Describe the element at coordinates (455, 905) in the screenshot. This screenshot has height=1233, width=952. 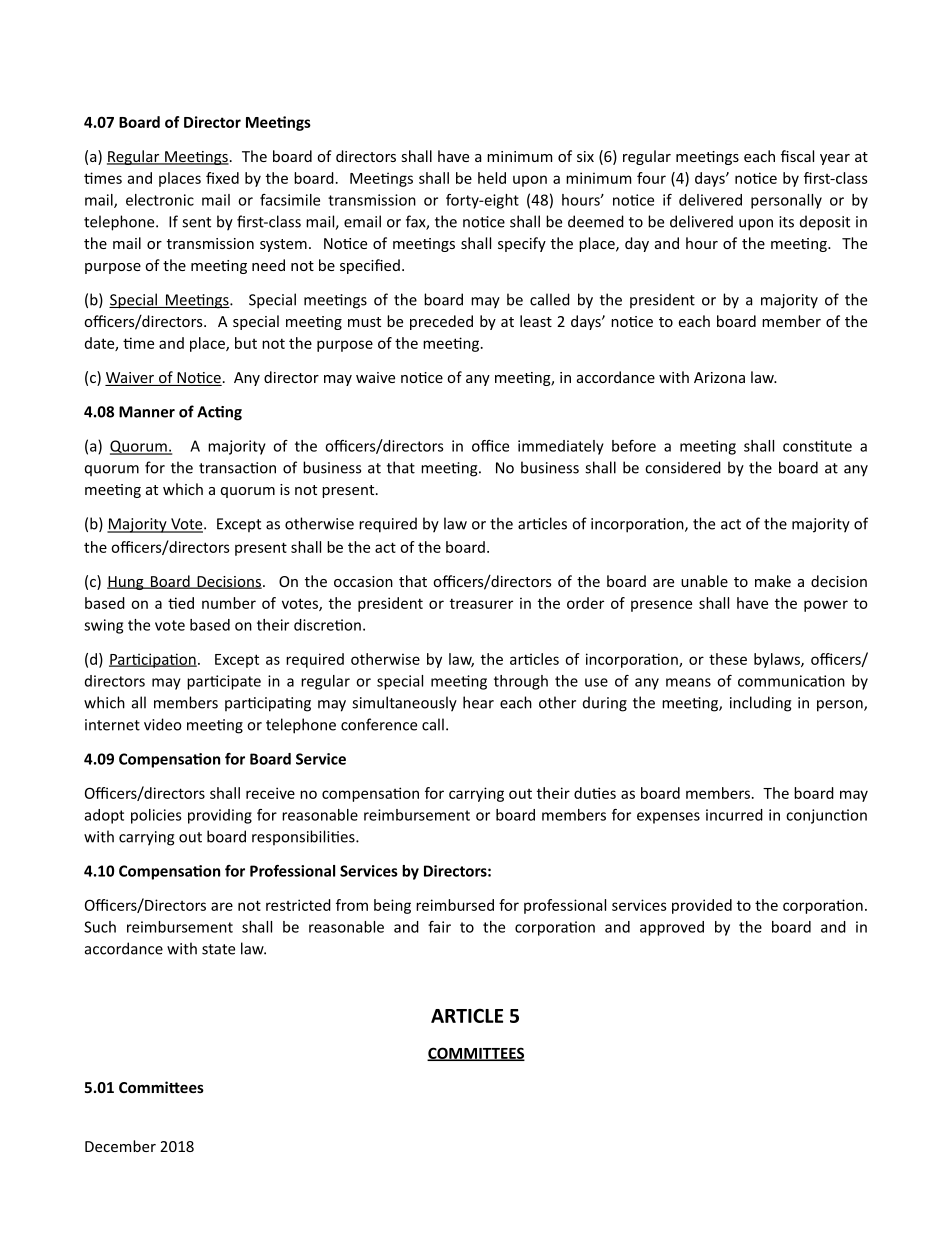
I see `reimbursed` at that location.
